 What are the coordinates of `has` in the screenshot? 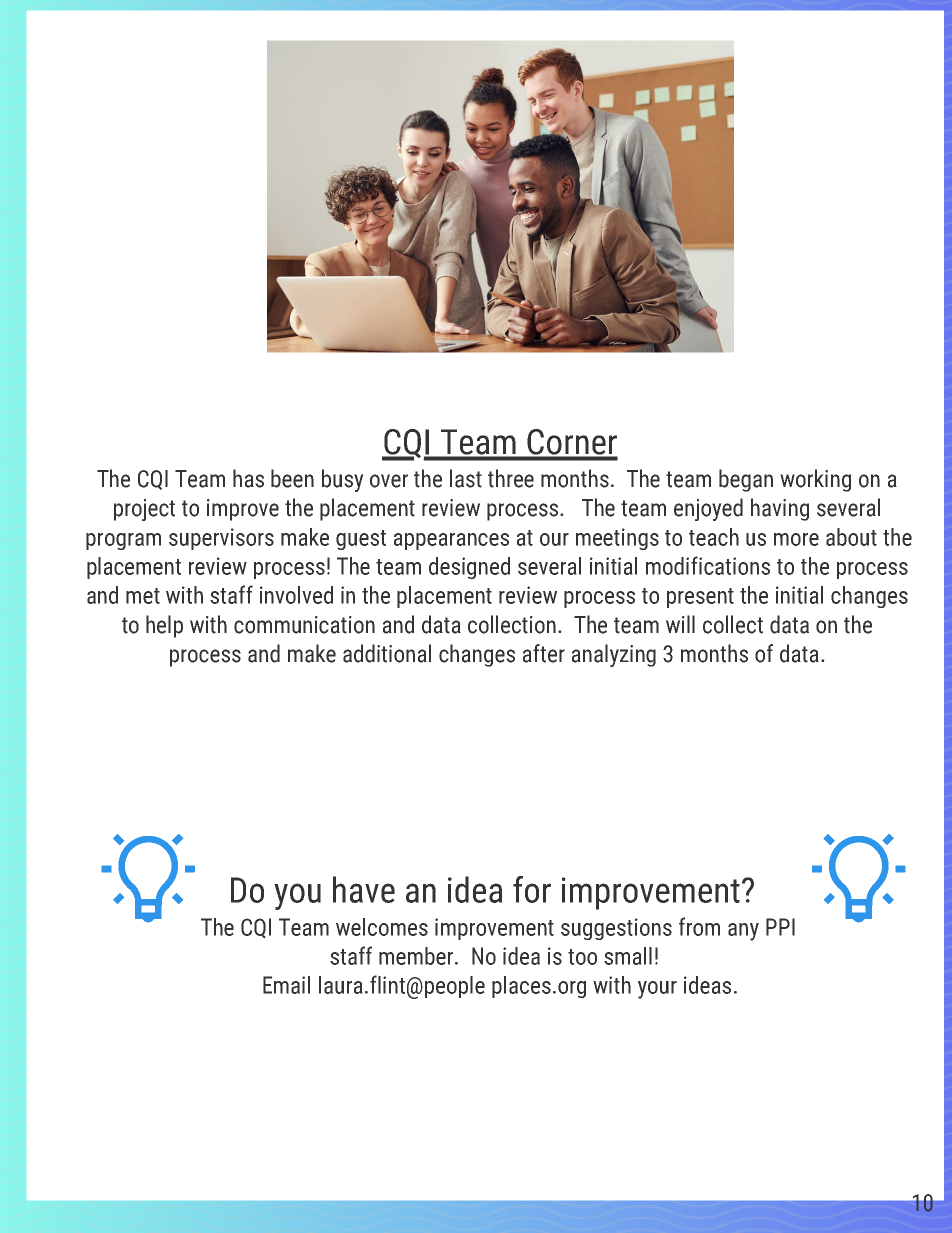 It's located at (248, 478).
